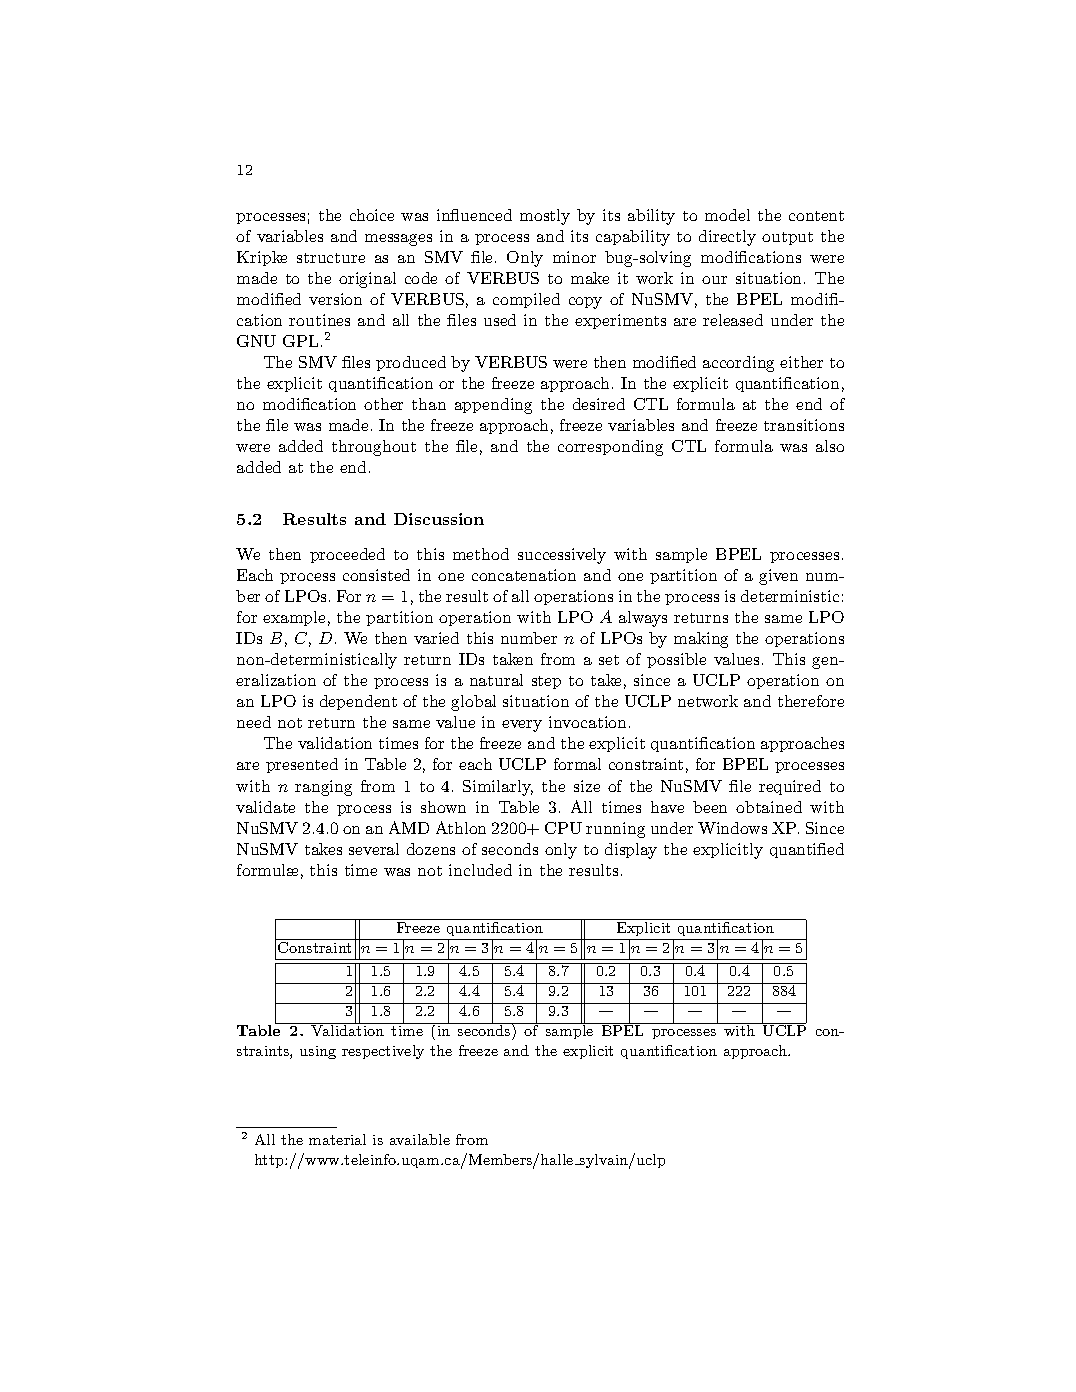 This screenshot has height=1392, width=1076. I want to click on CPU, so click(563, 828).
